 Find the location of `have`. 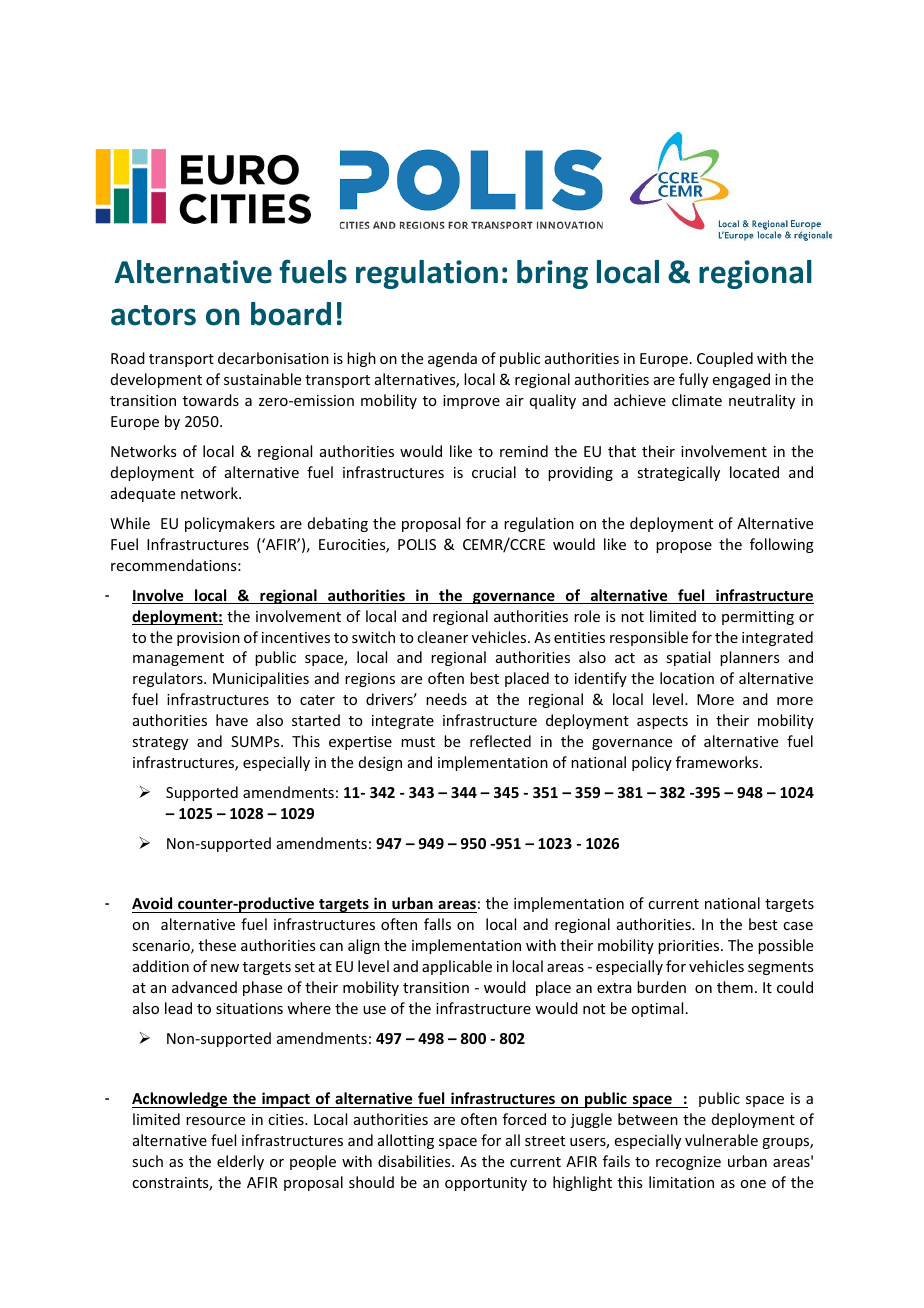

have is located at coordinates (232, 720).
